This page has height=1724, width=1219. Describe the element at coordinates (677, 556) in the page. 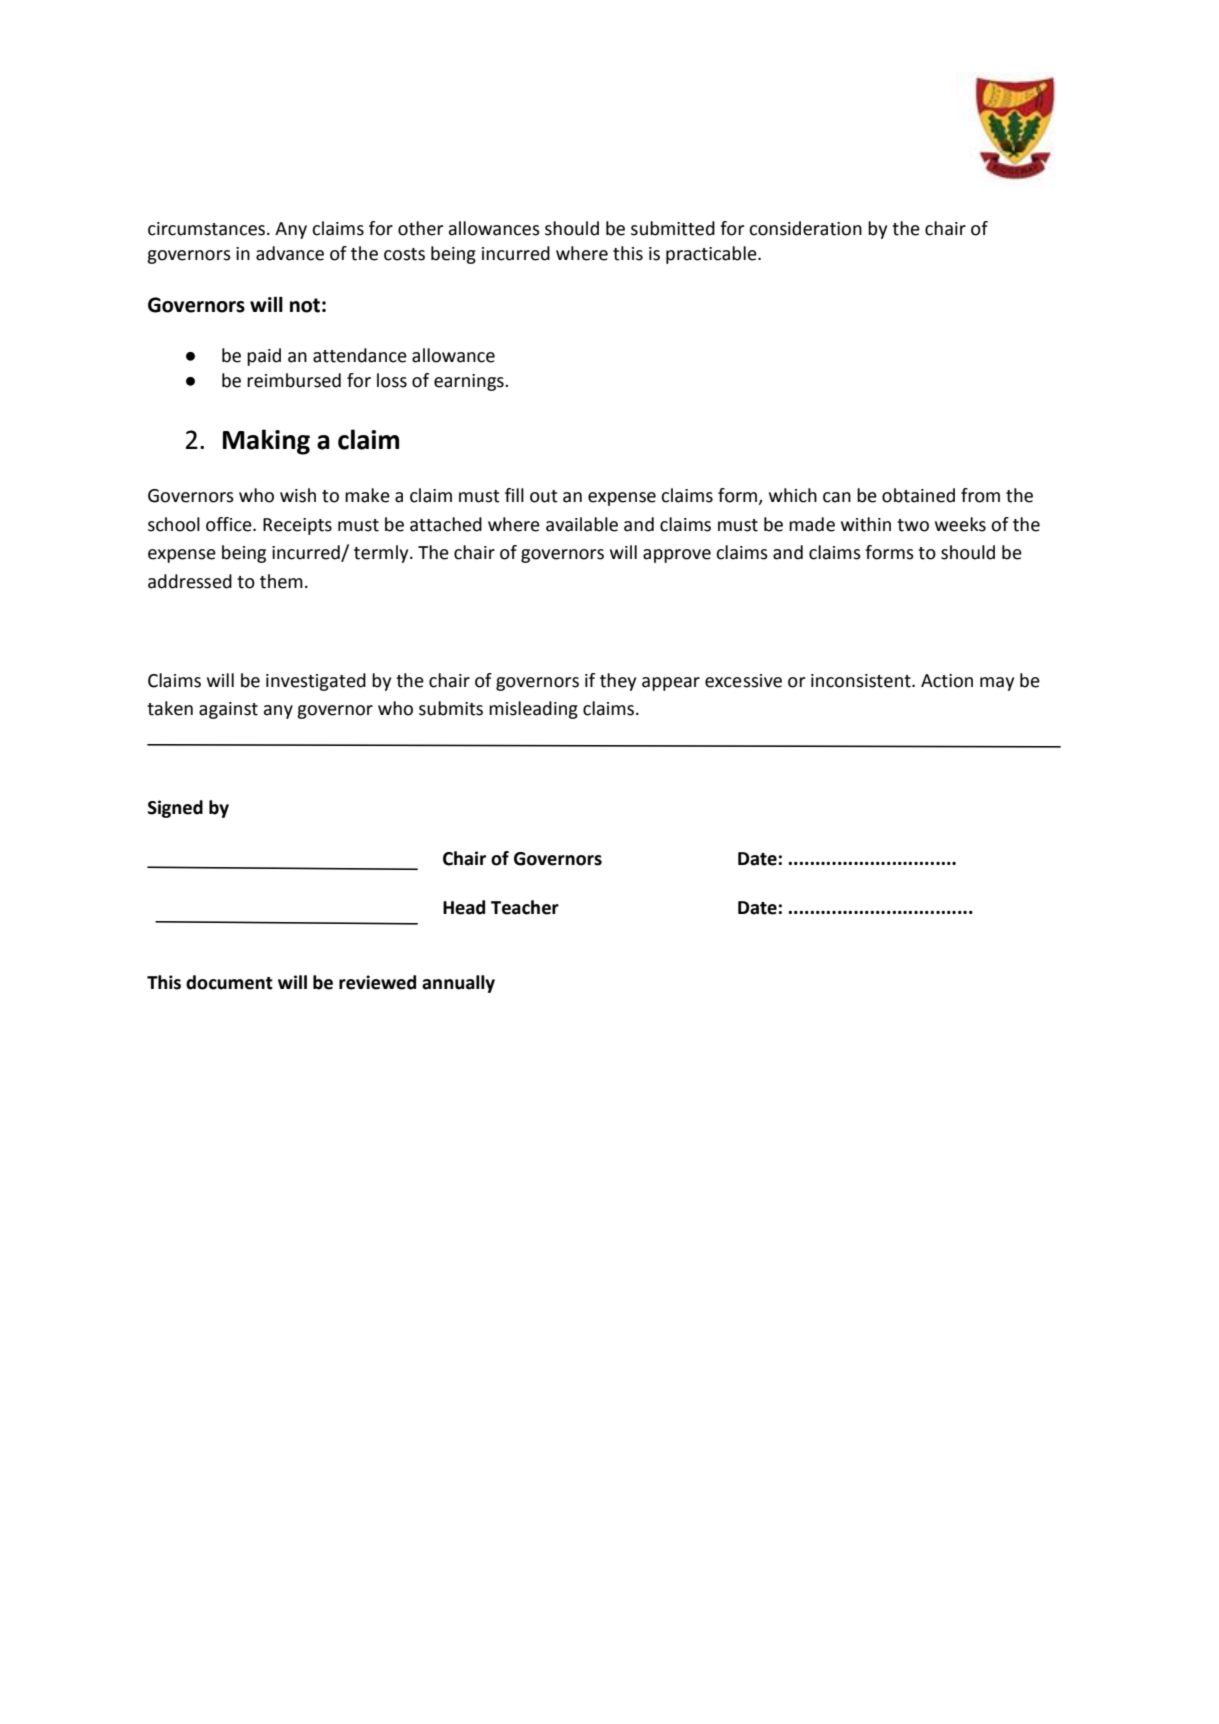

I see `approve` at that location.
